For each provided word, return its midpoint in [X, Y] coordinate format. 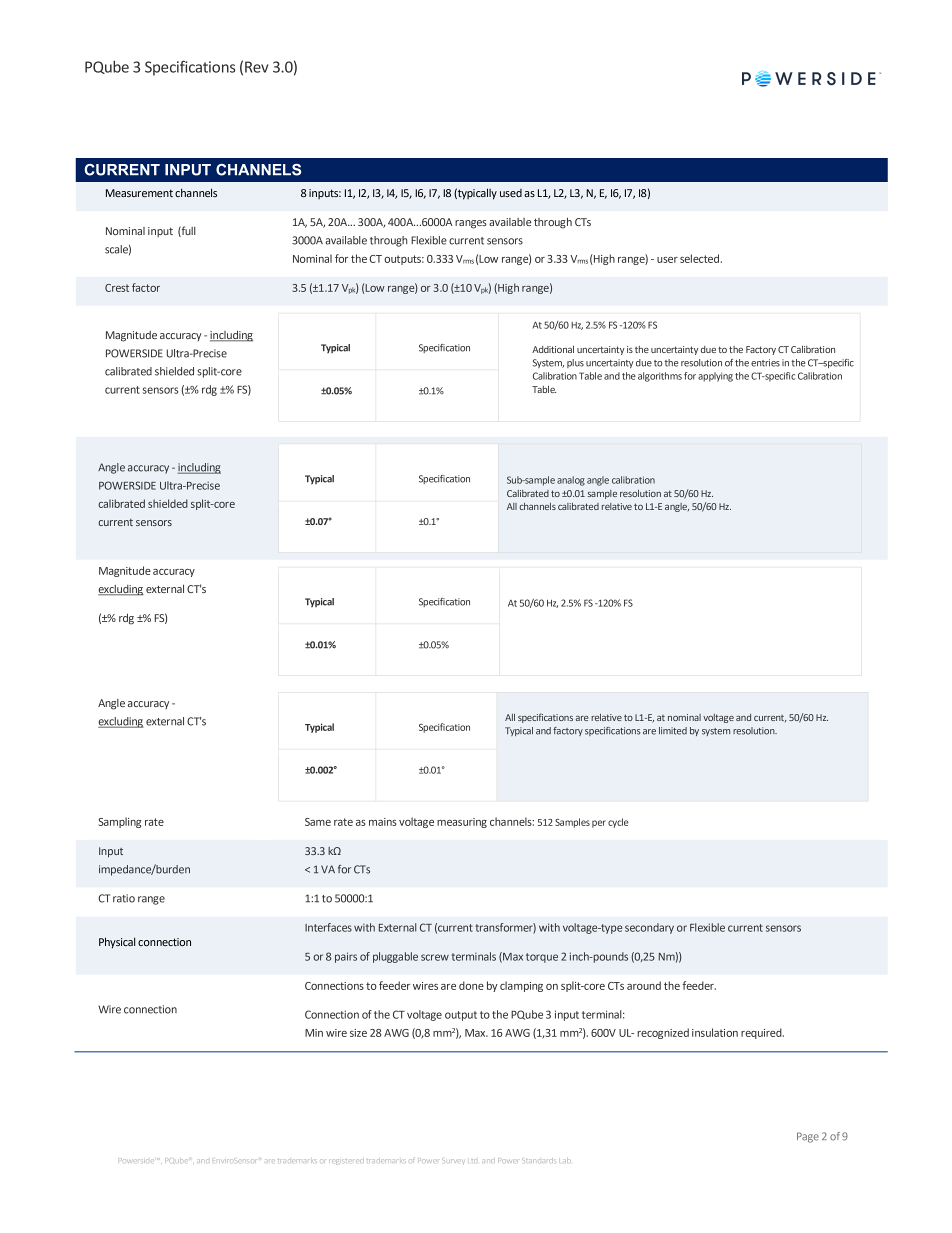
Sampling [120, 822]
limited [673, 731]
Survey [453, 1161]
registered [345, 1162]
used [511, 193]
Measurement [139, 193]
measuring [462, 823]
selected [699, 258]
